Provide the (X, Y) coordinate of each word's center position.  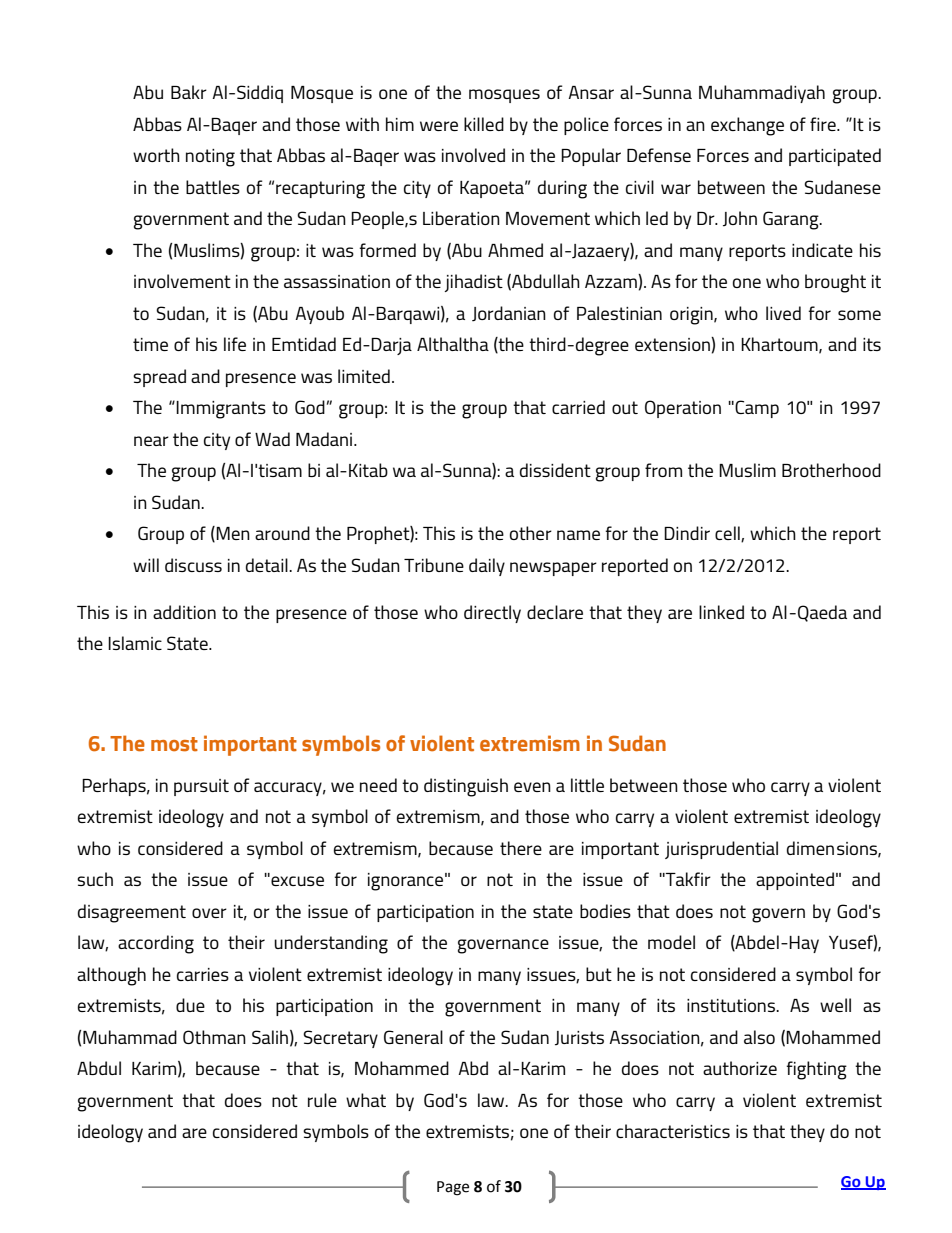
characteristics (673, 1131)
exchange (747, 126)
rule (322, 1100)
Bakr (189, 92)
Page (453, 1188)
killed (484, 124)
